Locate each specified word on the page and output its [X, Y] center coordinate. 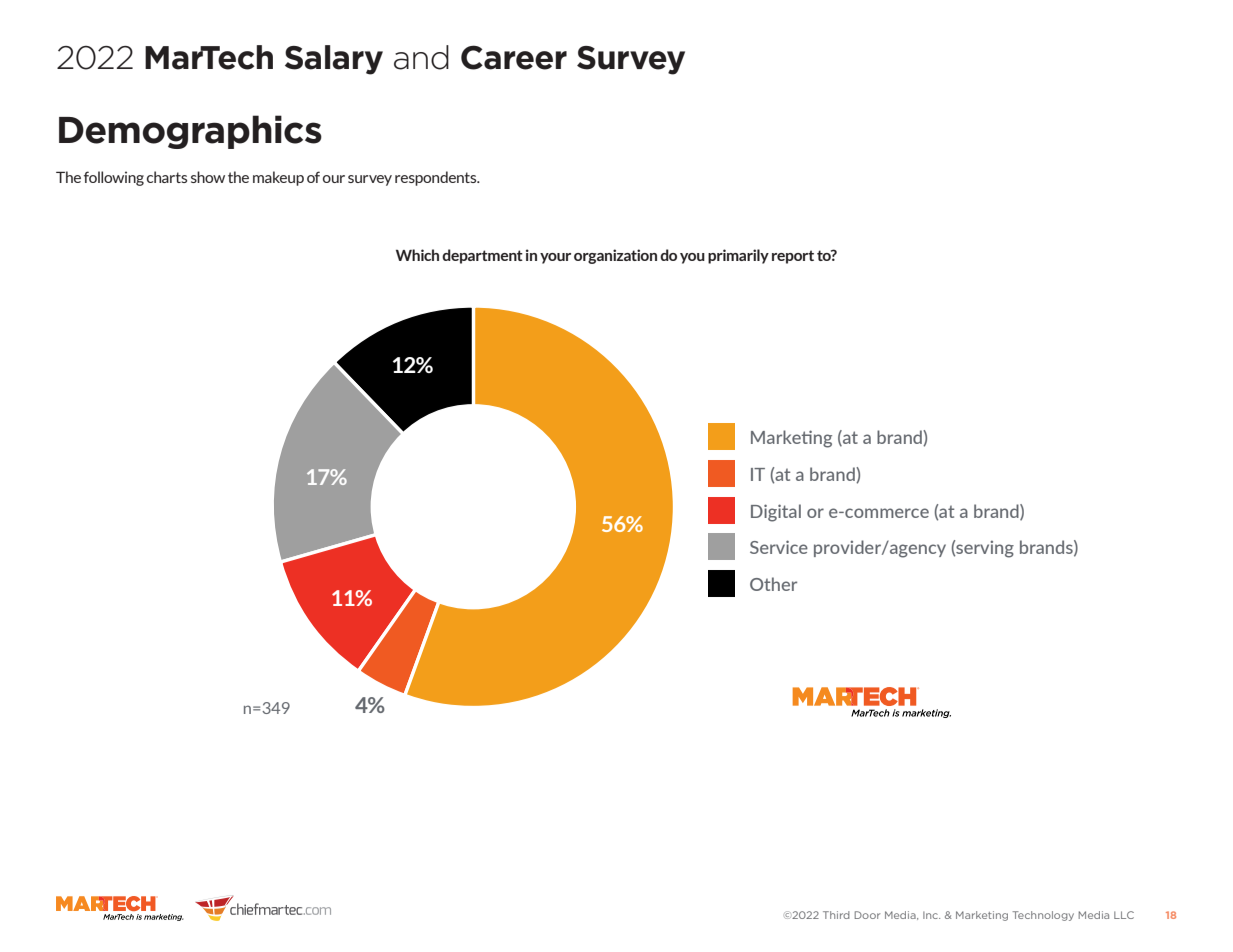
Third [836, 915]
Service [779, 547]
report [793, 257]
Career [514, 57]
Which [417, 255]
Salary [334, 60]
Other [773, 584]
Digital [776, 513]
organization [615, 256]
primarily [738, 256]
